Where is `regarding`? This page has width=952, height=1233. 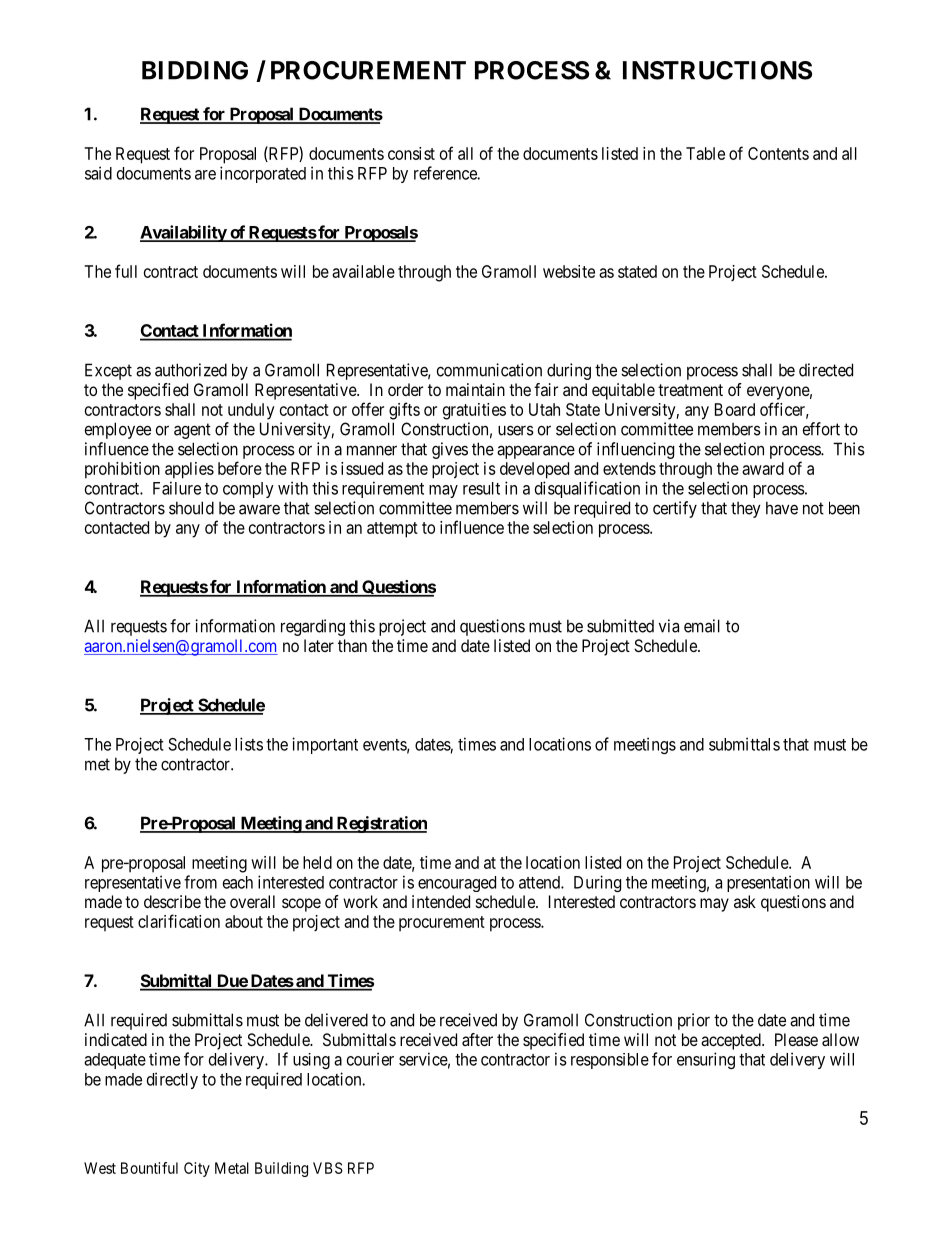
regarding is located at coordinates (313, 627).
